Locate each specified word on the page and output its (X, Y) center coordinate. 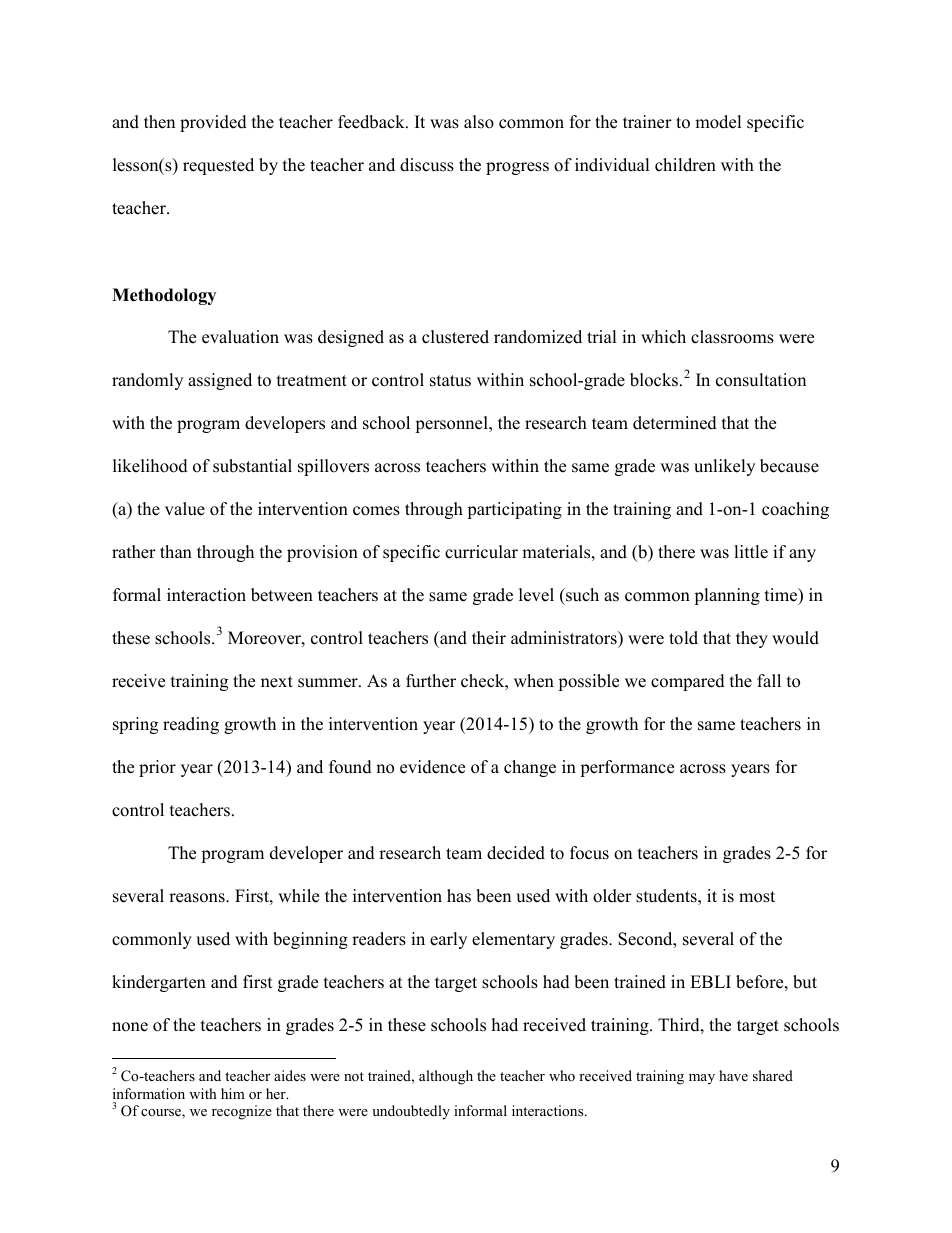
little (751, 552)
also (479, 122)
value (185, 509)
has (459, 896)
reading (191, 725)
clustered (455, 337)
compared (688, 682)
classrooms (732, 337)
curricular (481, 552)
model (718, 122)
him (233, 1093)
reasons (198, 898)
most (757, 897)
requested (218, 166)
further (431, 681)
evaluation (240, 337)
